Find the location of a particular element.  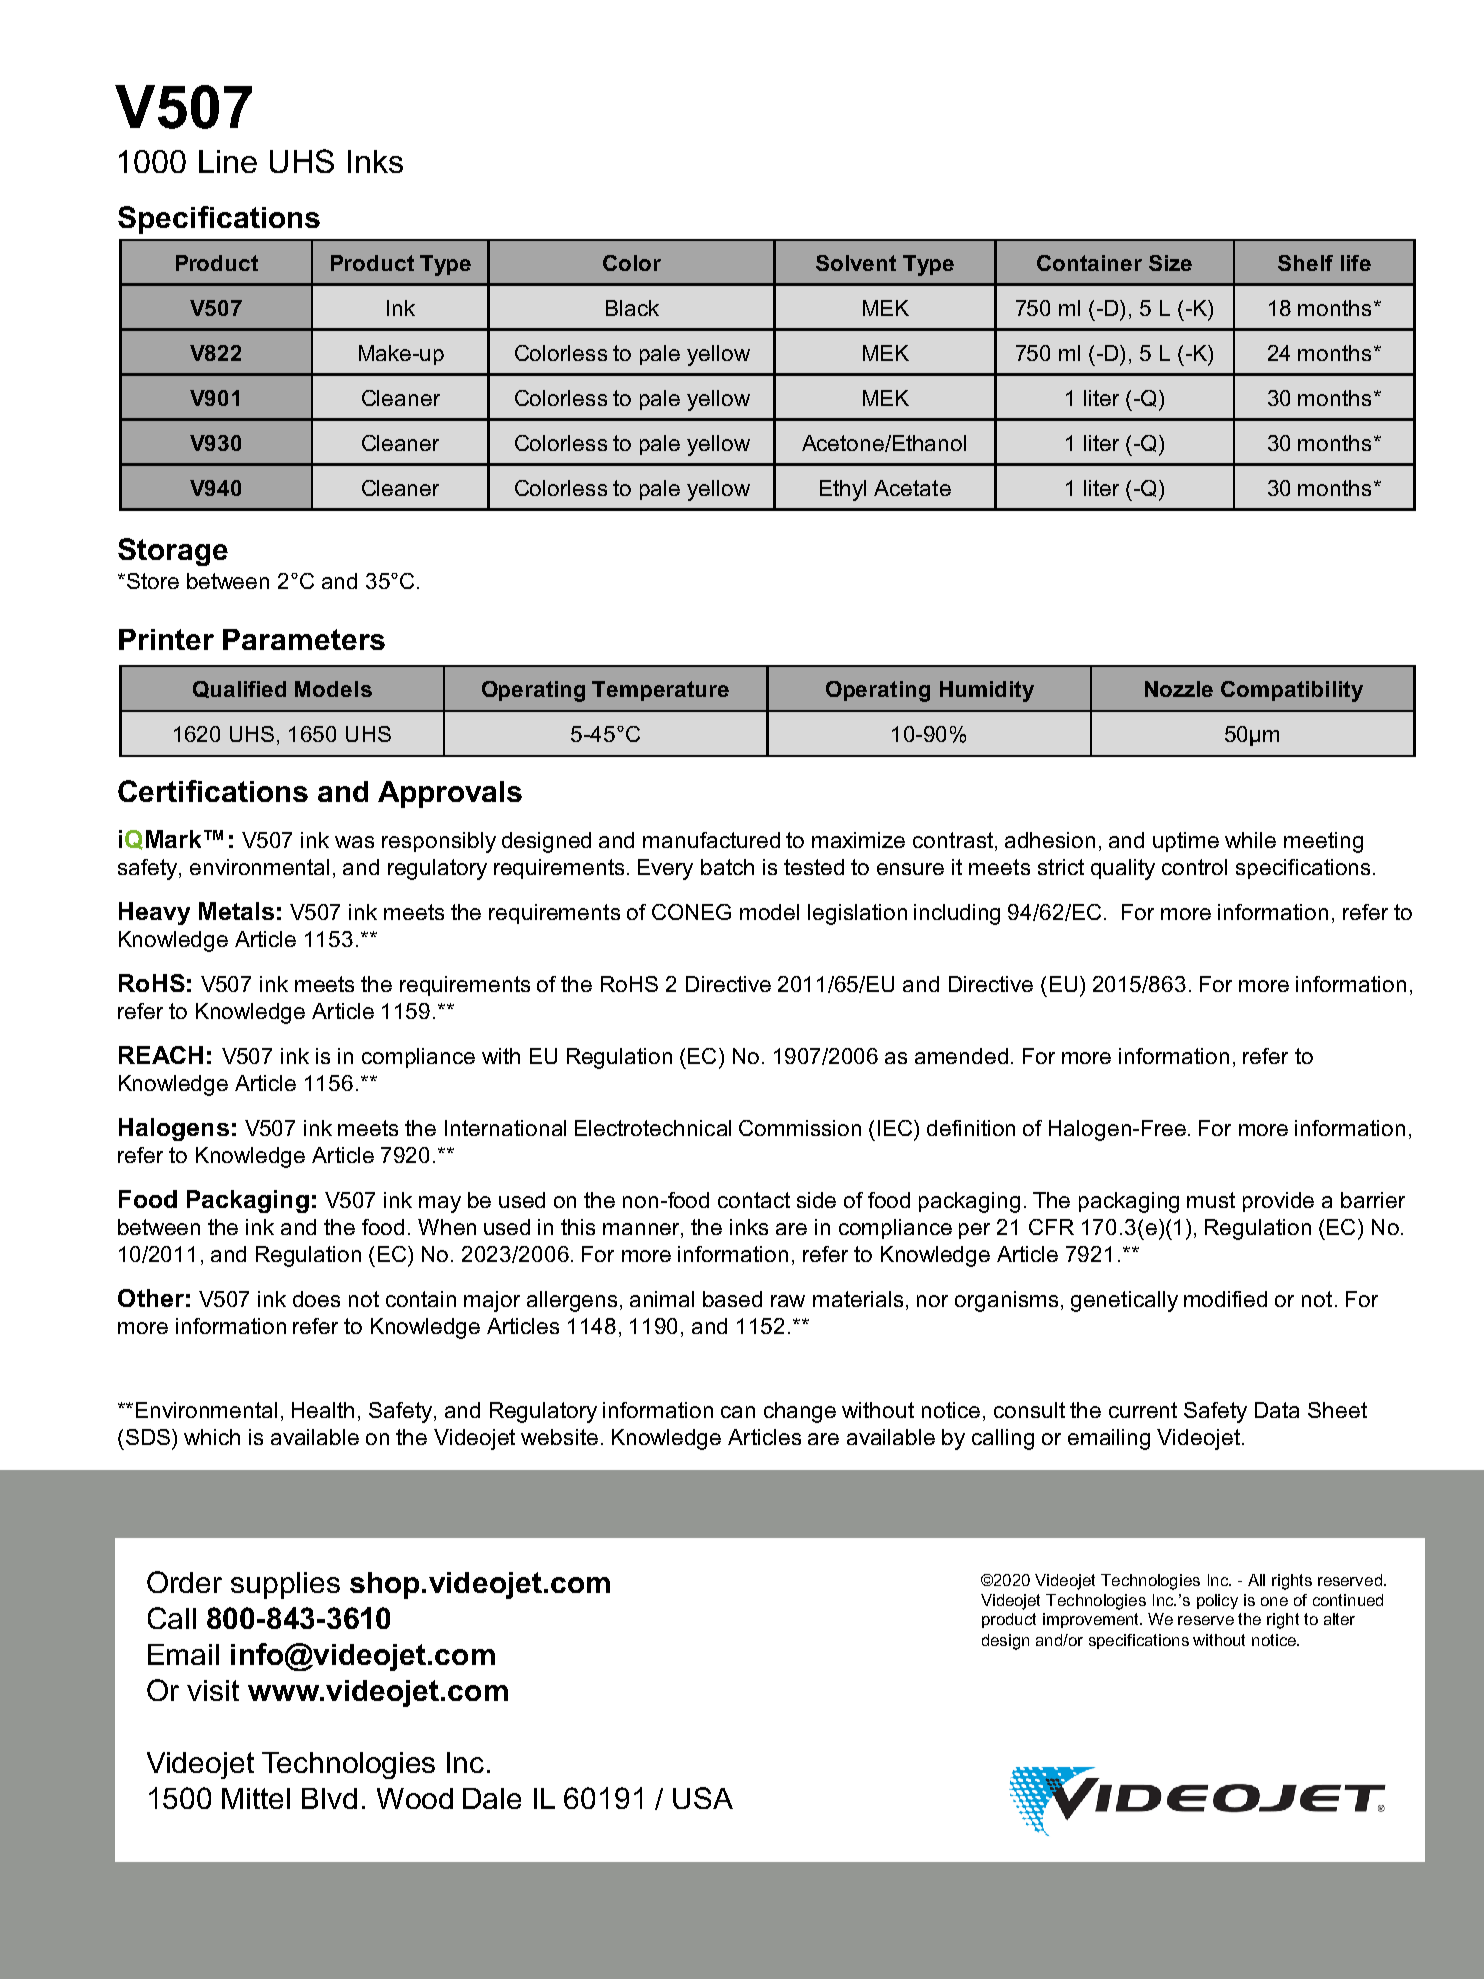

Size is located at coordinates (1170, 263).
